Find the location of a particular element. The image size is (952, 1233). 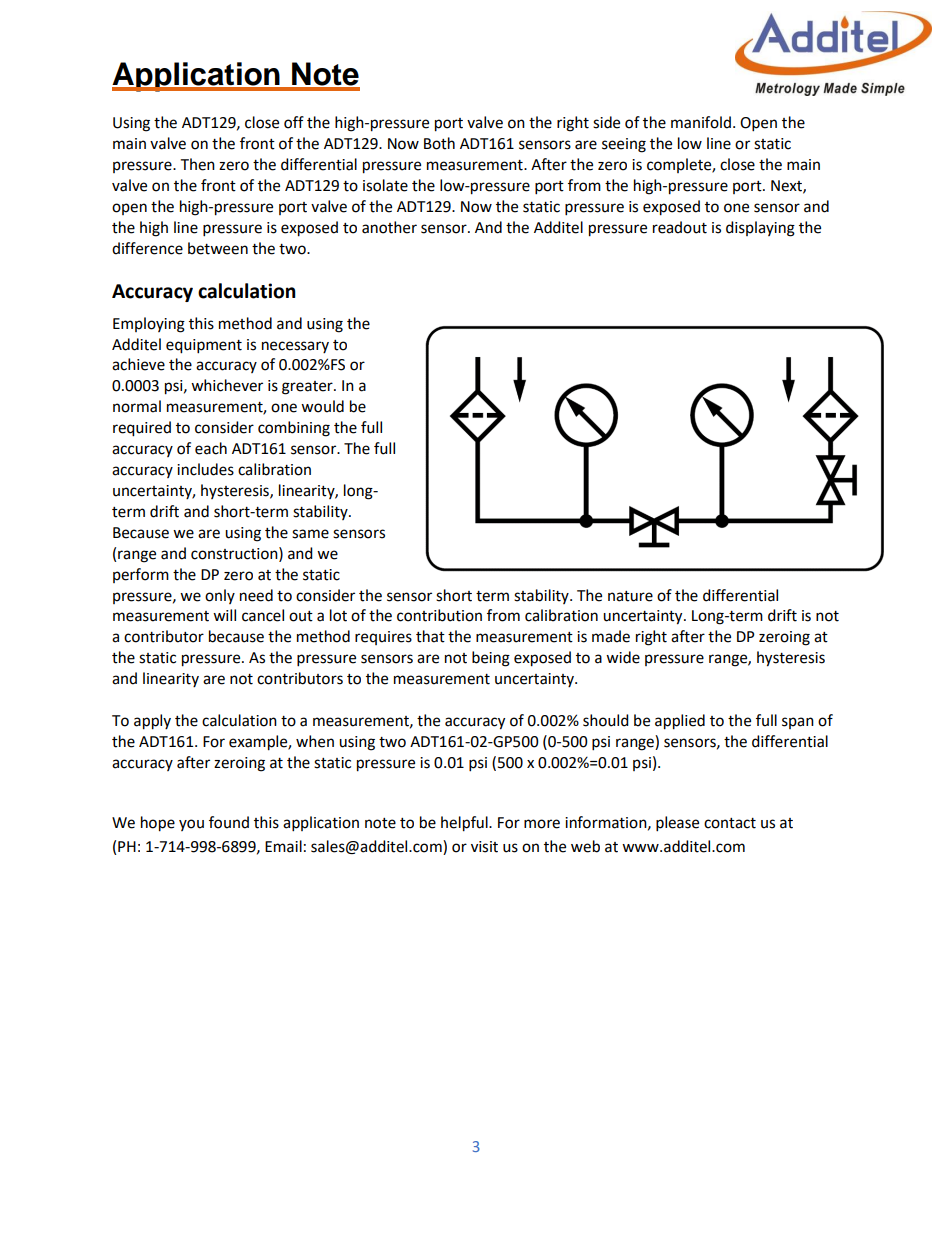

another is located at coordinates (389, 227).
